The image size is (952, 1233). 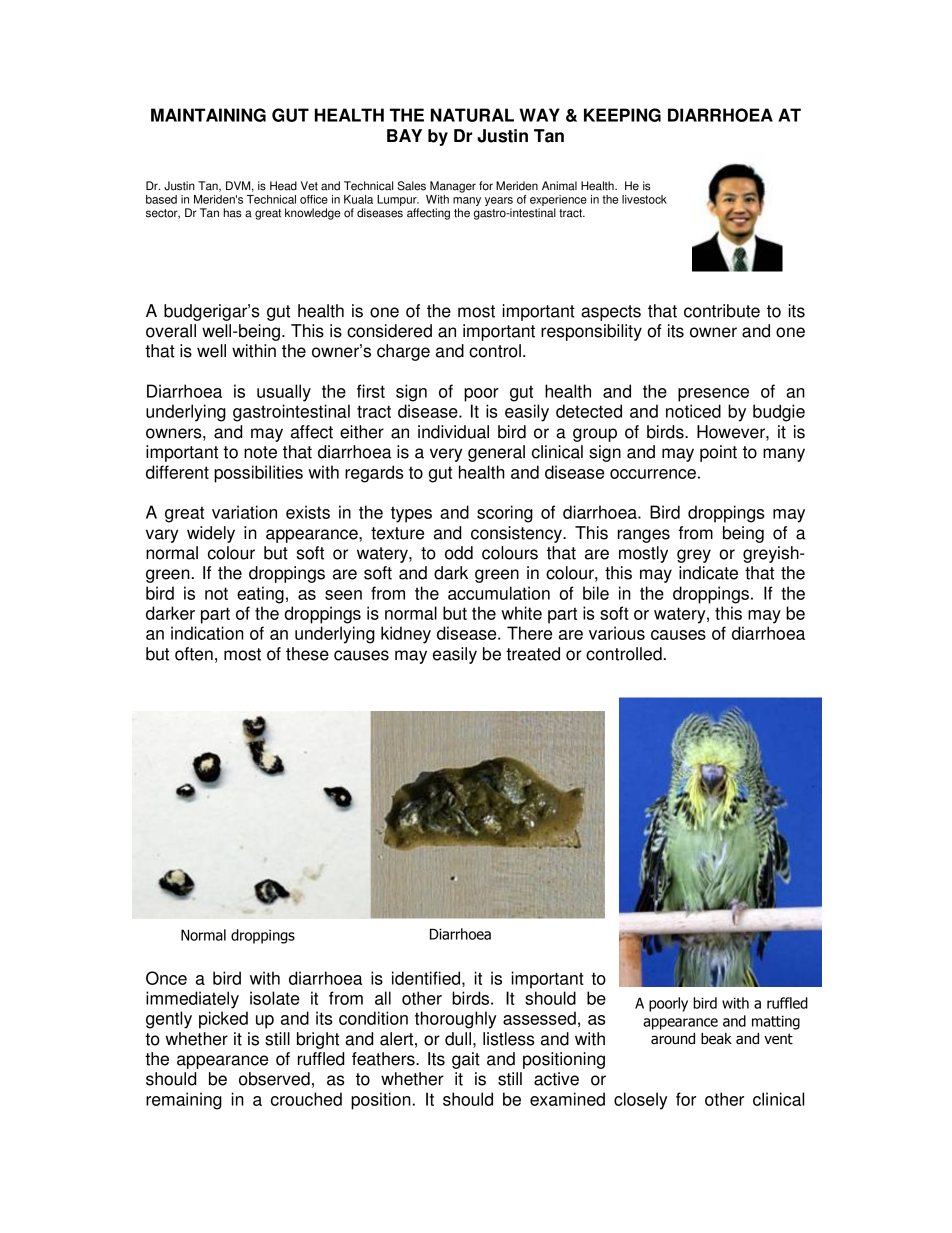 What do you see at coordinates (472, 115) in the screenshot?
I see `NATURAL` at bounding box center [472, 115].
